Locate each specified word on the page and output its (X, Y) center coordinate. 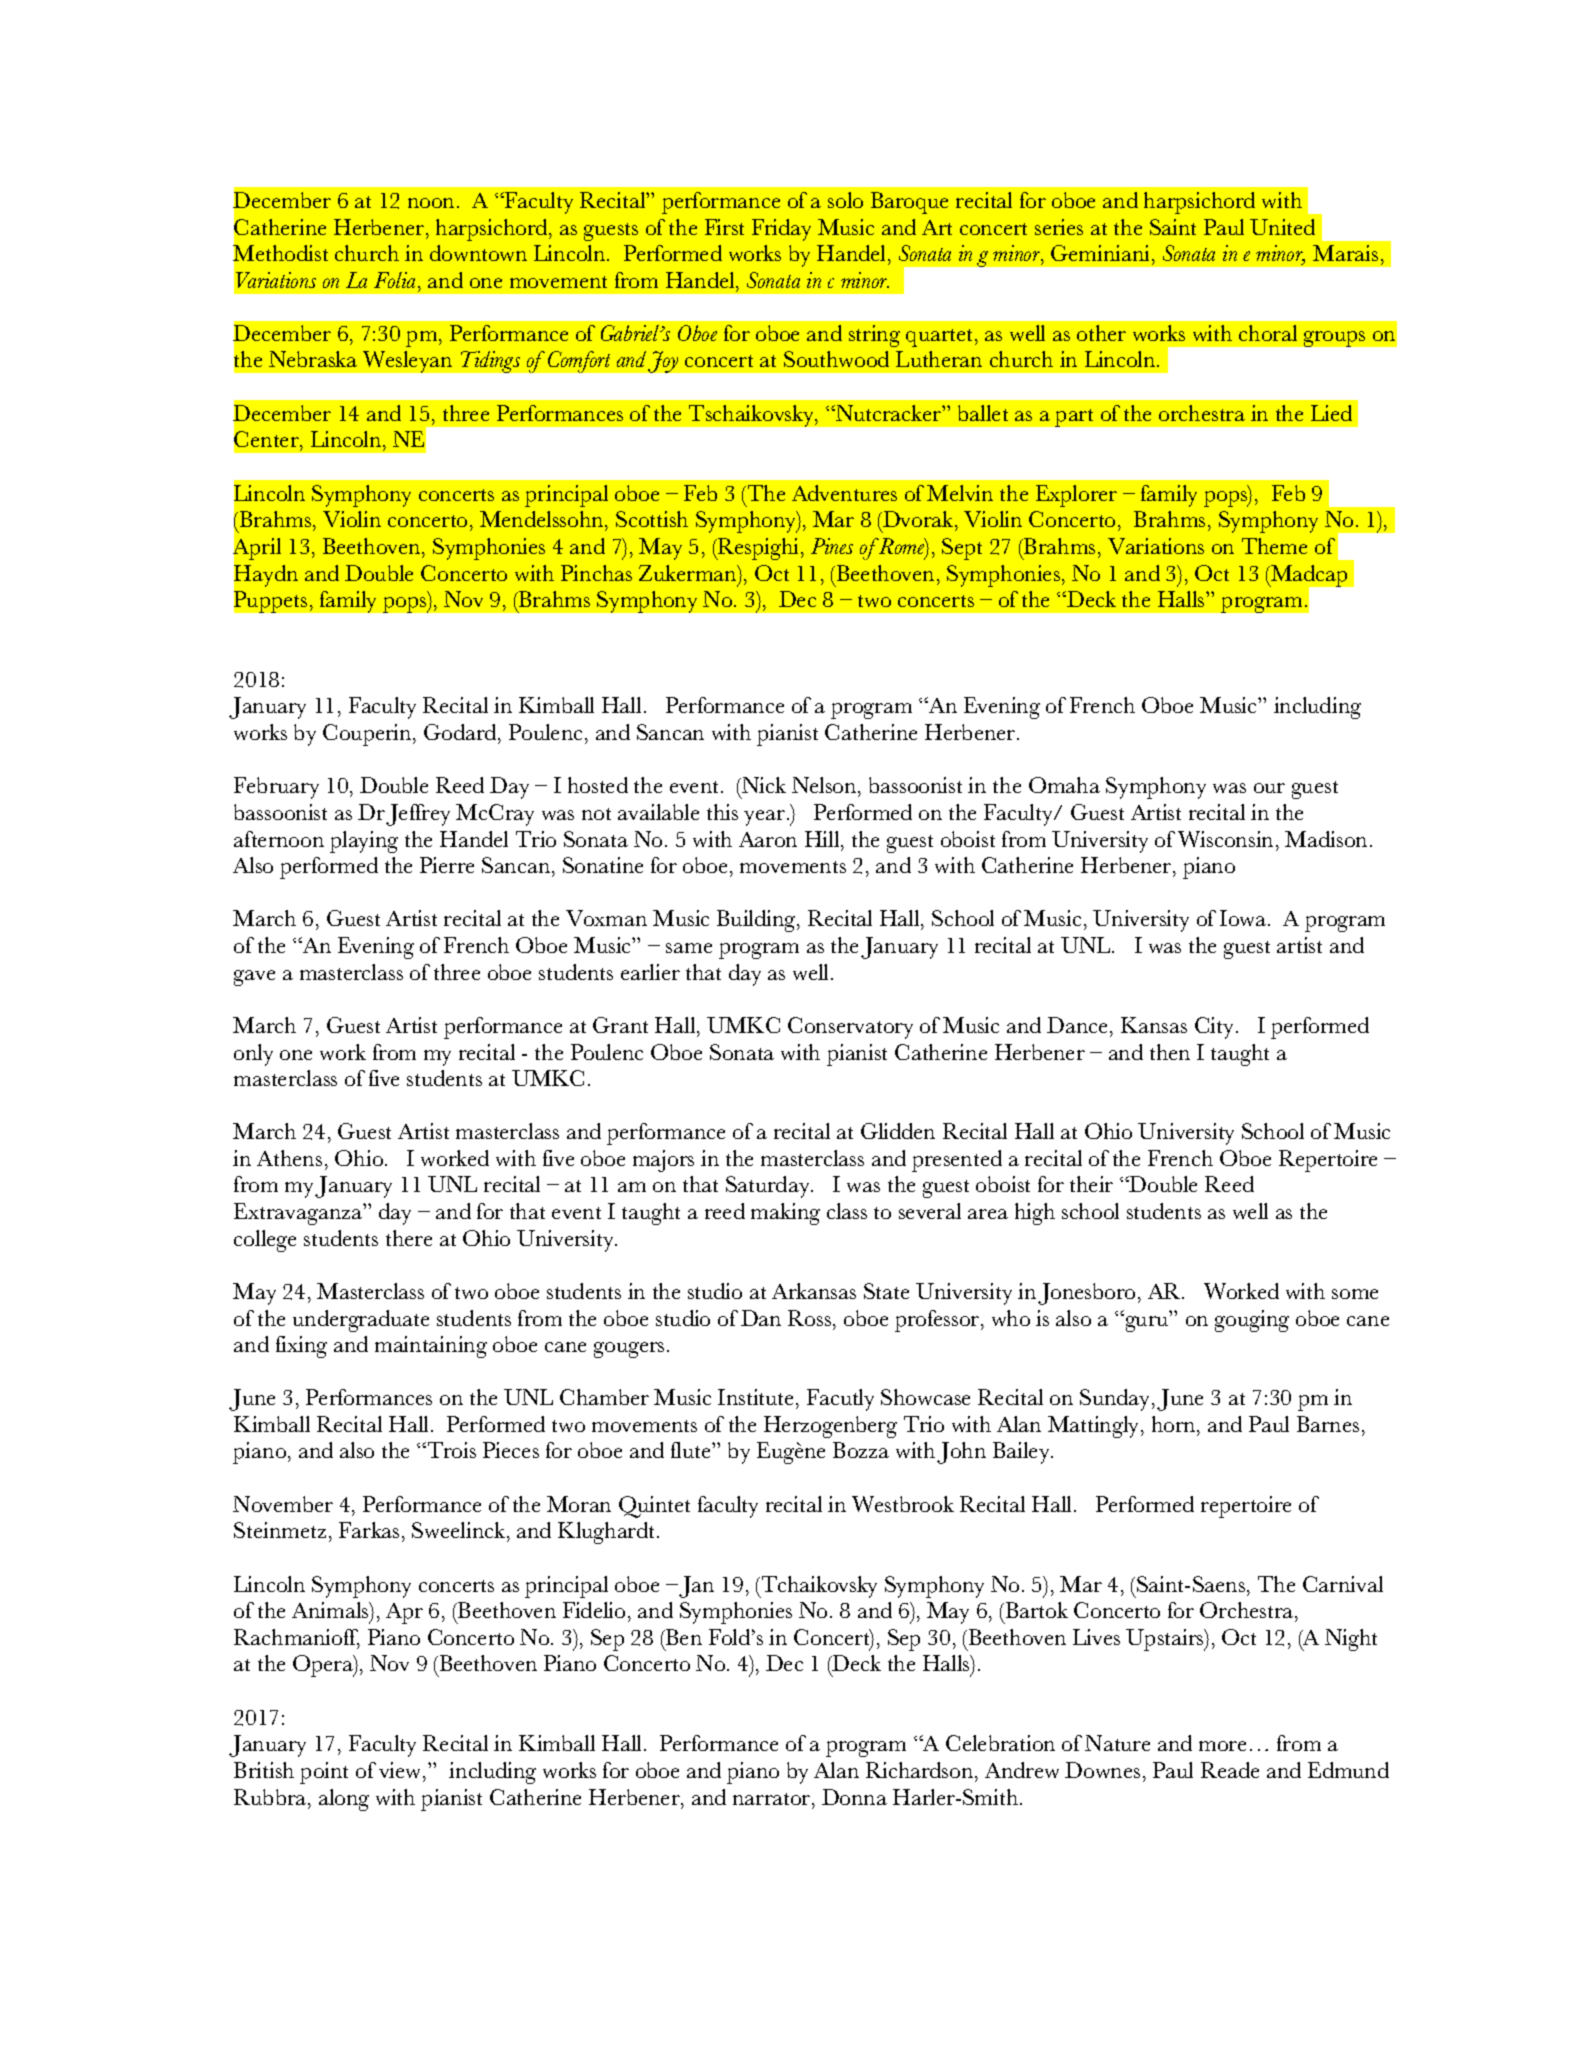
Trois (450, 1450)
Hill (823, 839)
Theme (1274, 546)
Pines (832, 546)
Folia (396, 280)
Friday (781, 230)
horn (1175, 1424)
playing (364, 842)
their (1091, 1184)
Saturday (769, 1187)
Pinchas (596, 573)
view (401, 1770)
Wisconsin (1225, 839)
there (409, 1238)
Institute (755, 1397)
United (1282, 227)
